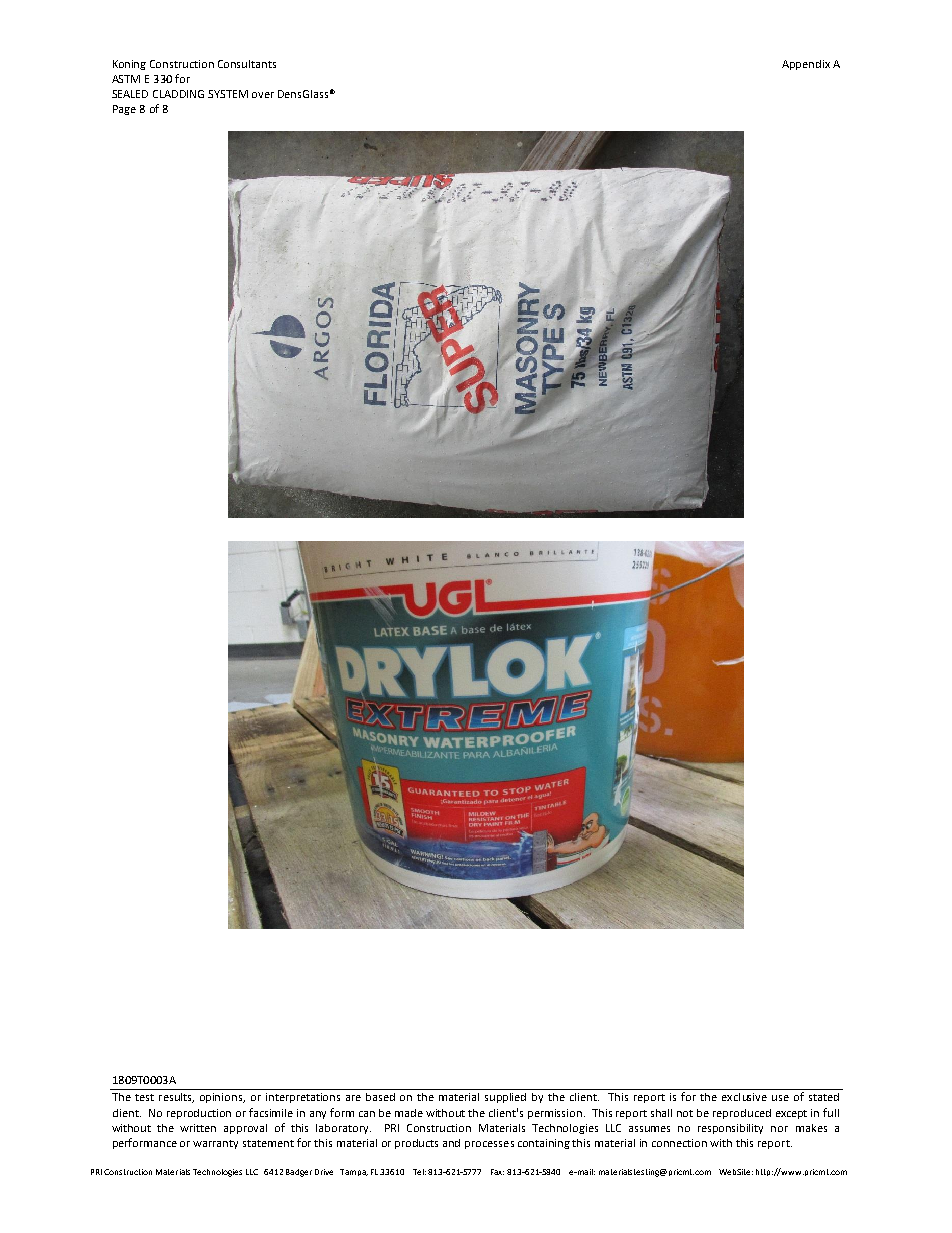 The height and width of the screenshot is (1233, 952). Describe the element at coordinates (744, 1097) in the screenshot. I see `exclusive` at that location.
